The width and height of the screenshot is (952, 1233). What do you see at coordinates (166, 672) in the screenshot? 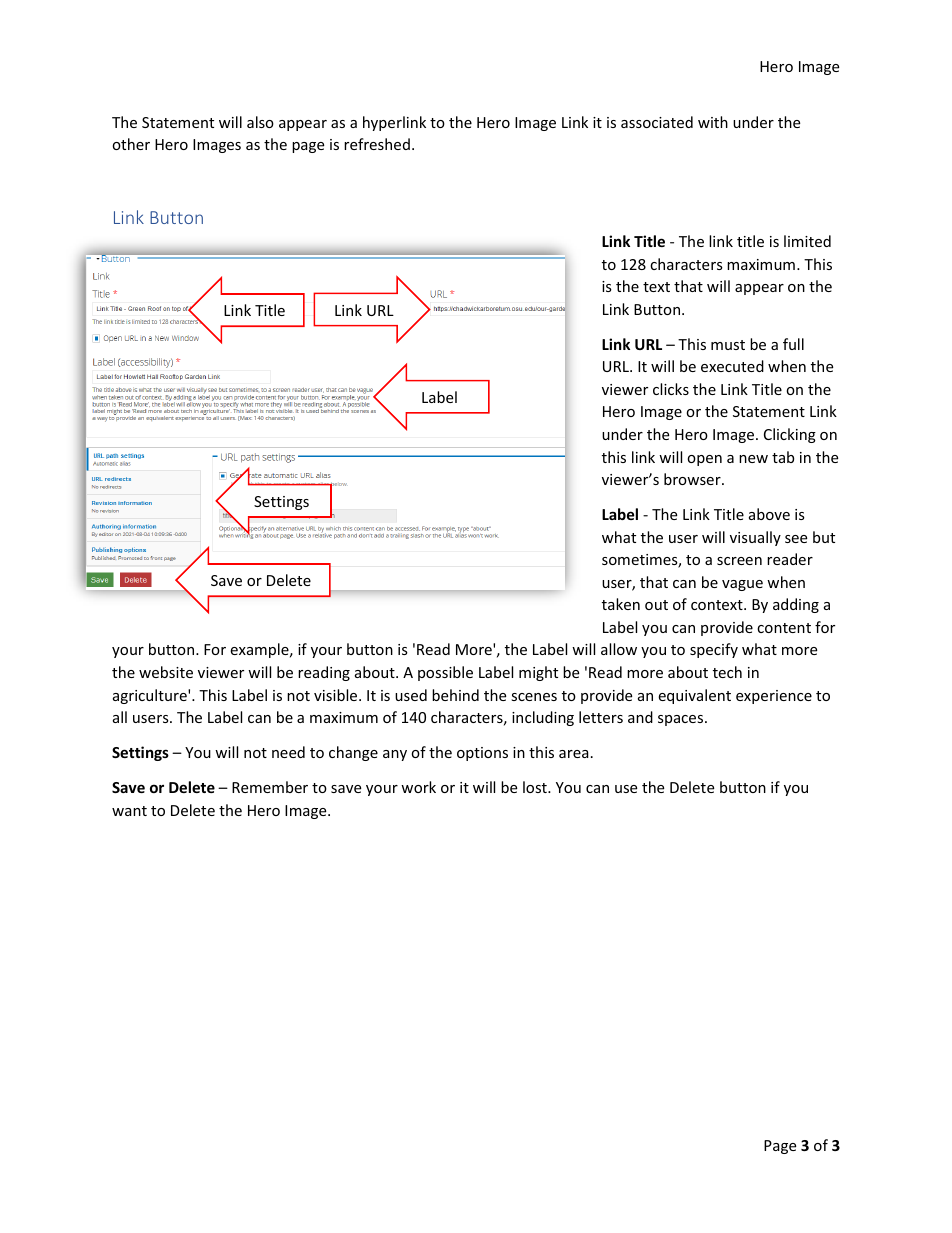
I see `website` at bounding box center [166, 672].
